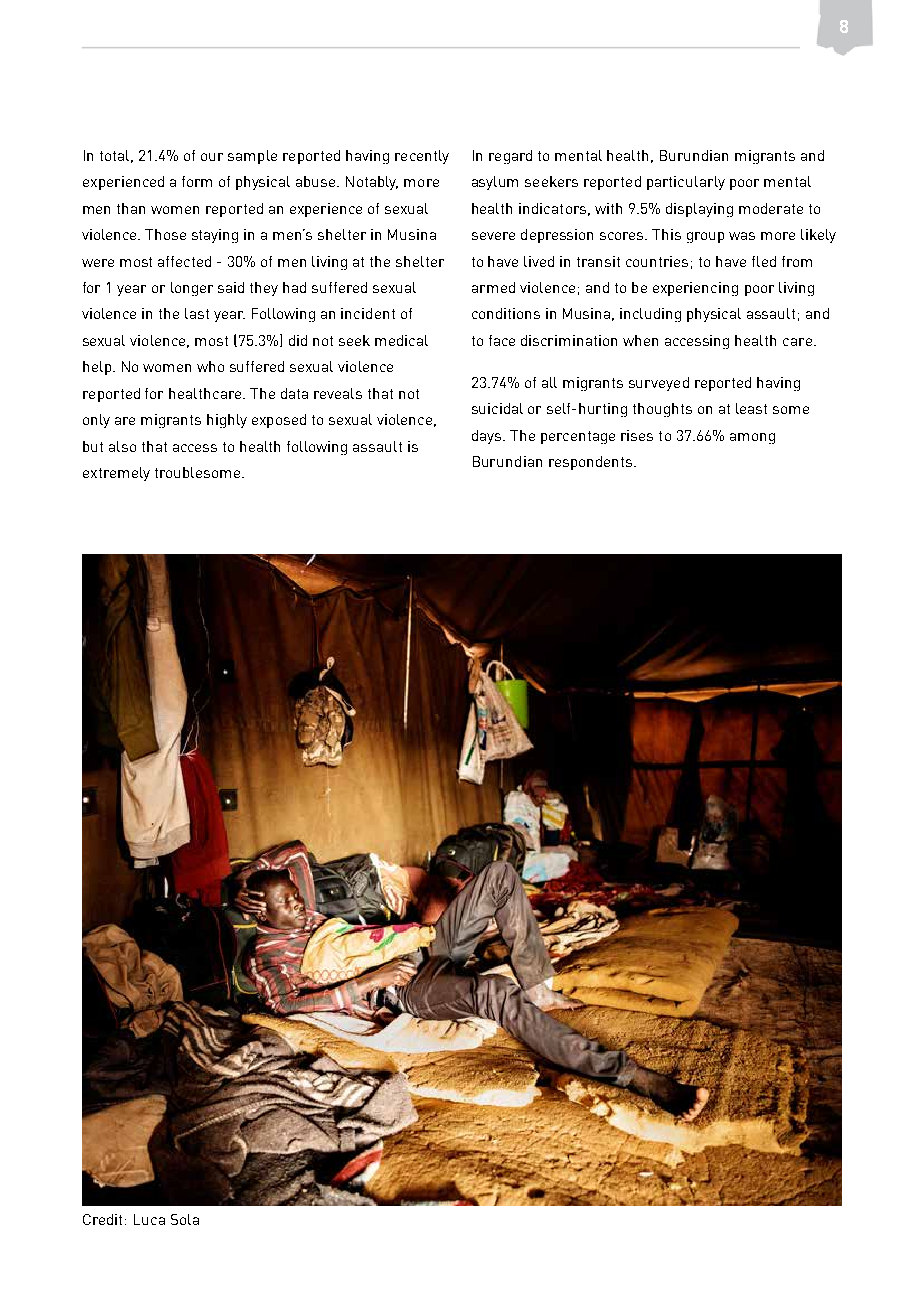  I want to click on extremely, so click(116, 474).
